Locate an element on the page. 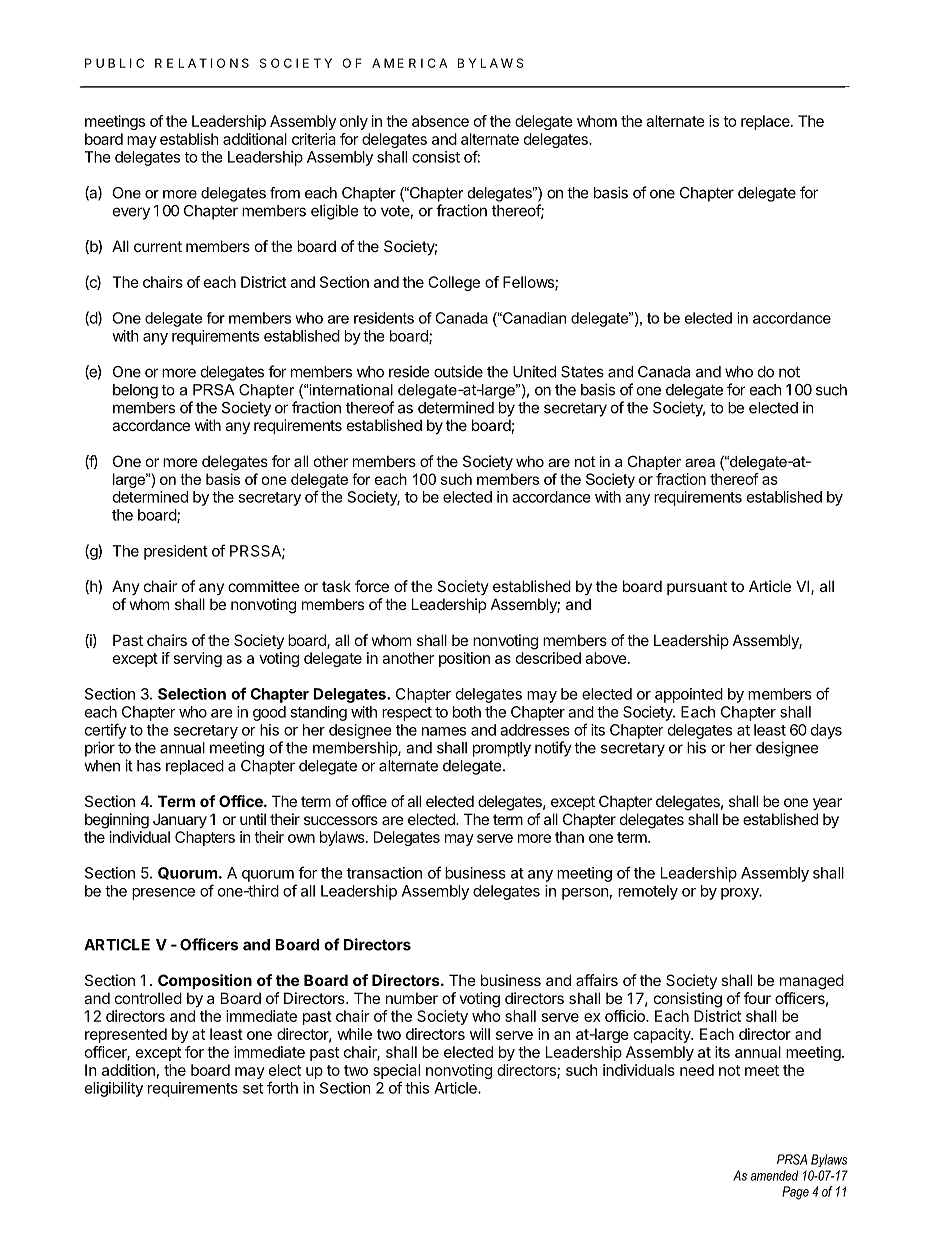 This image has height=1233, width=952. January is located at coordinates (180, 820).
